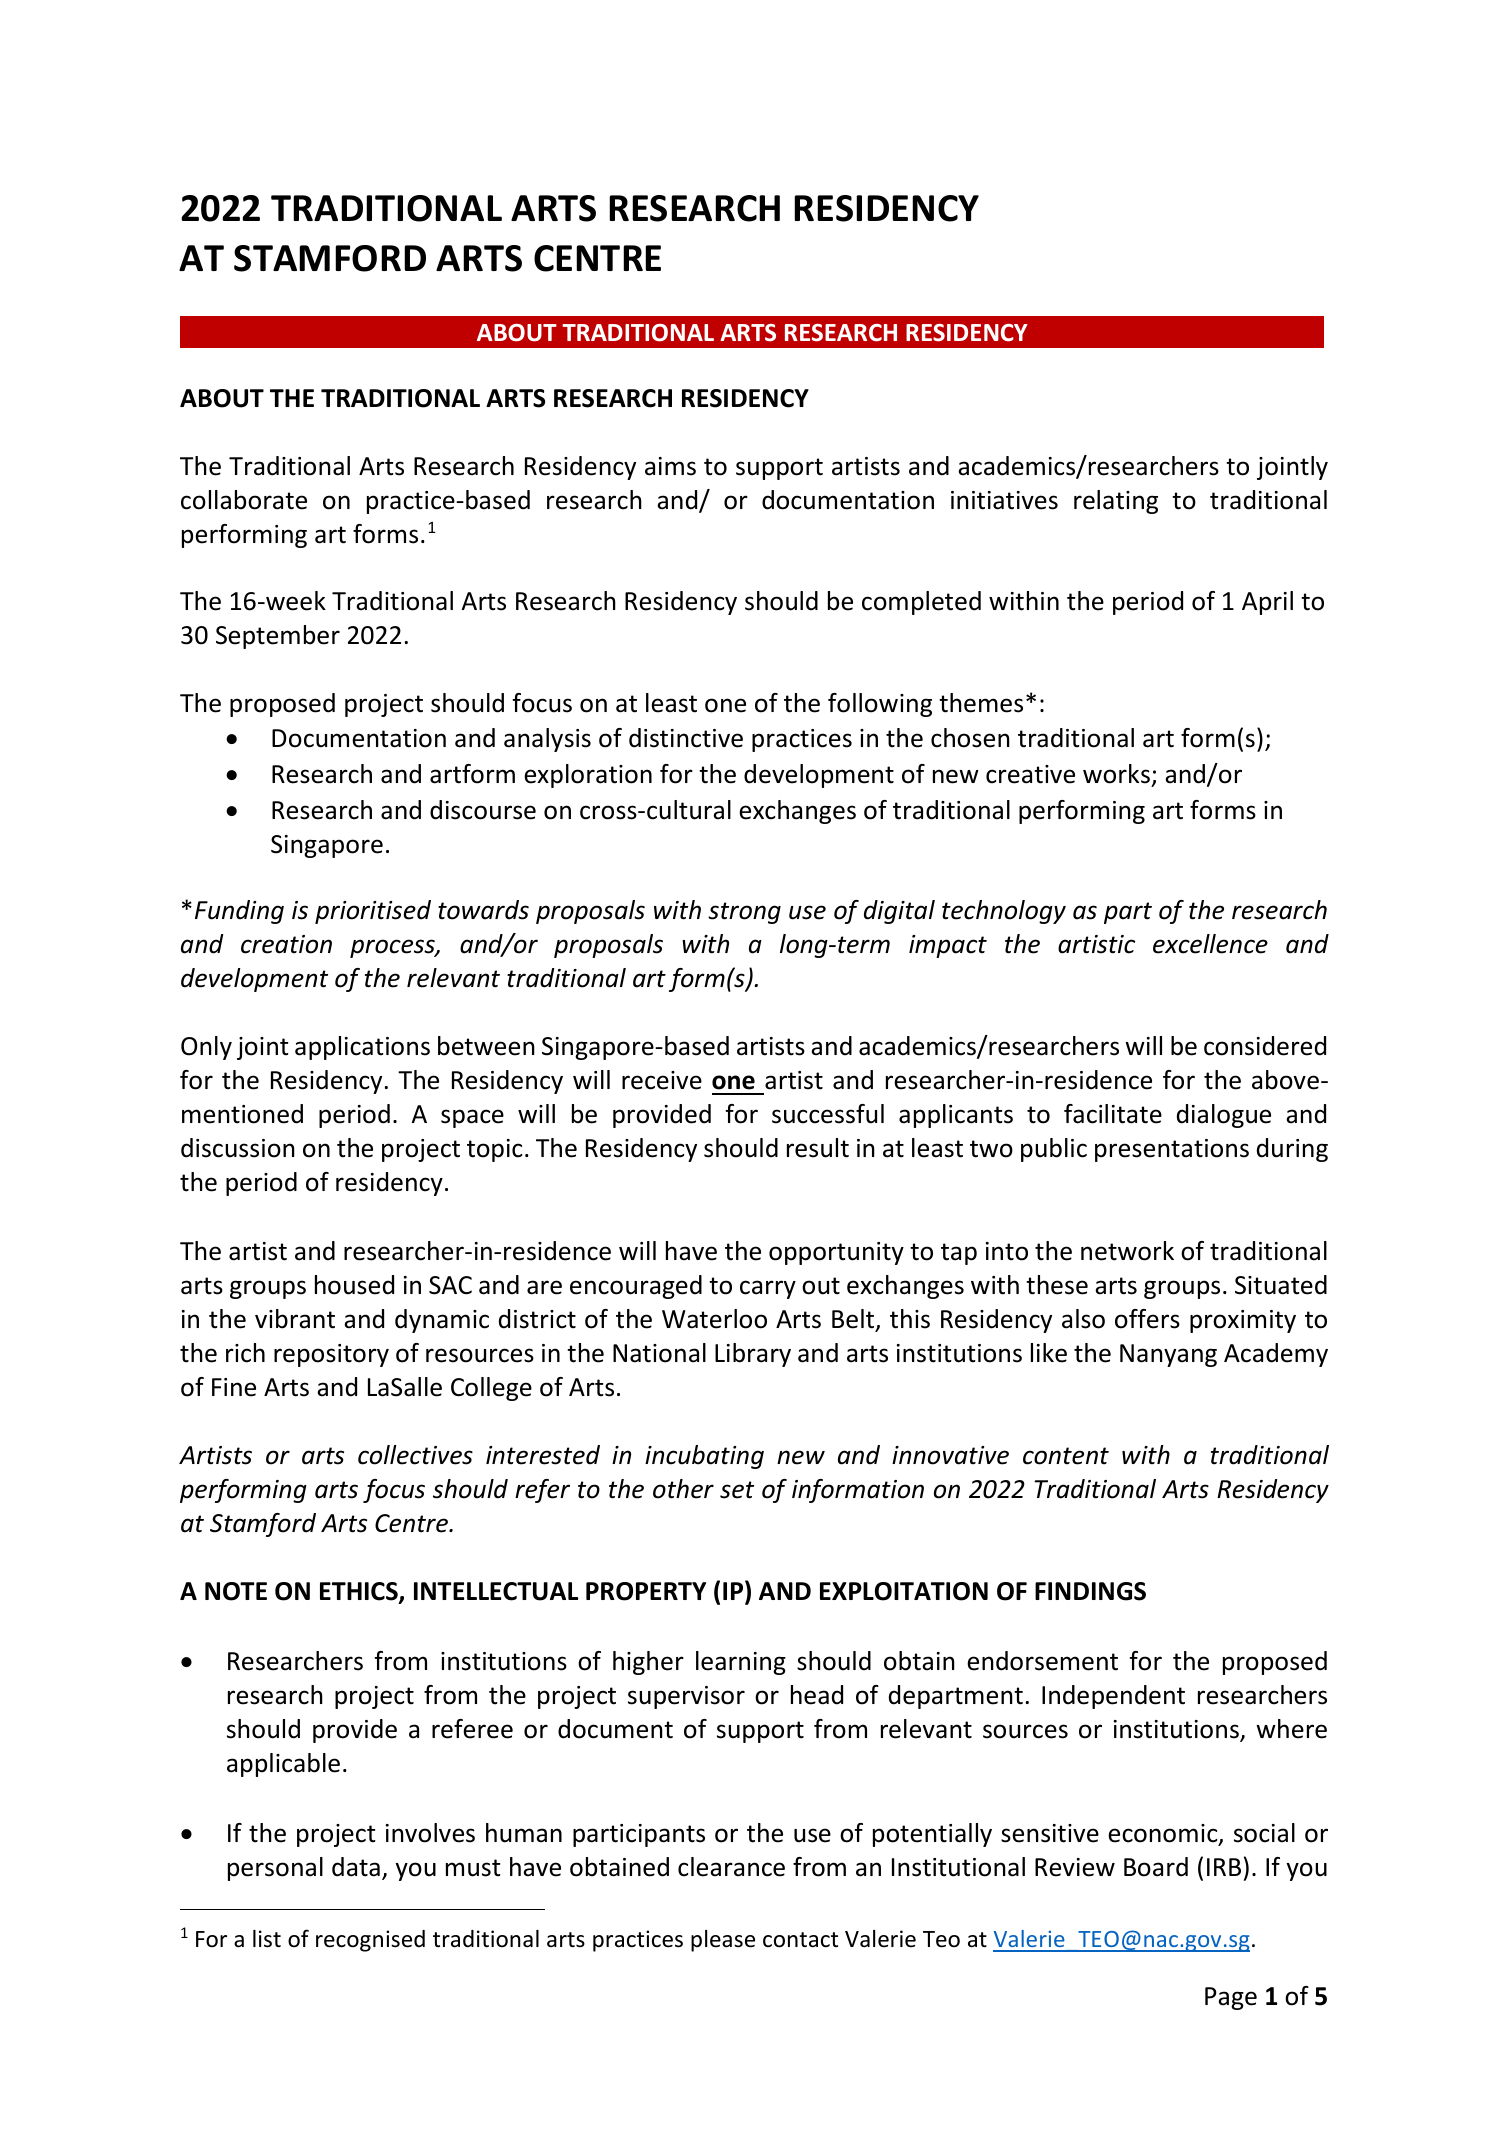 This screenshot has height=2137, width=1511. Describe the element at coordinates (1231, 1998) in the screenshot. I see `Page` at that location.
